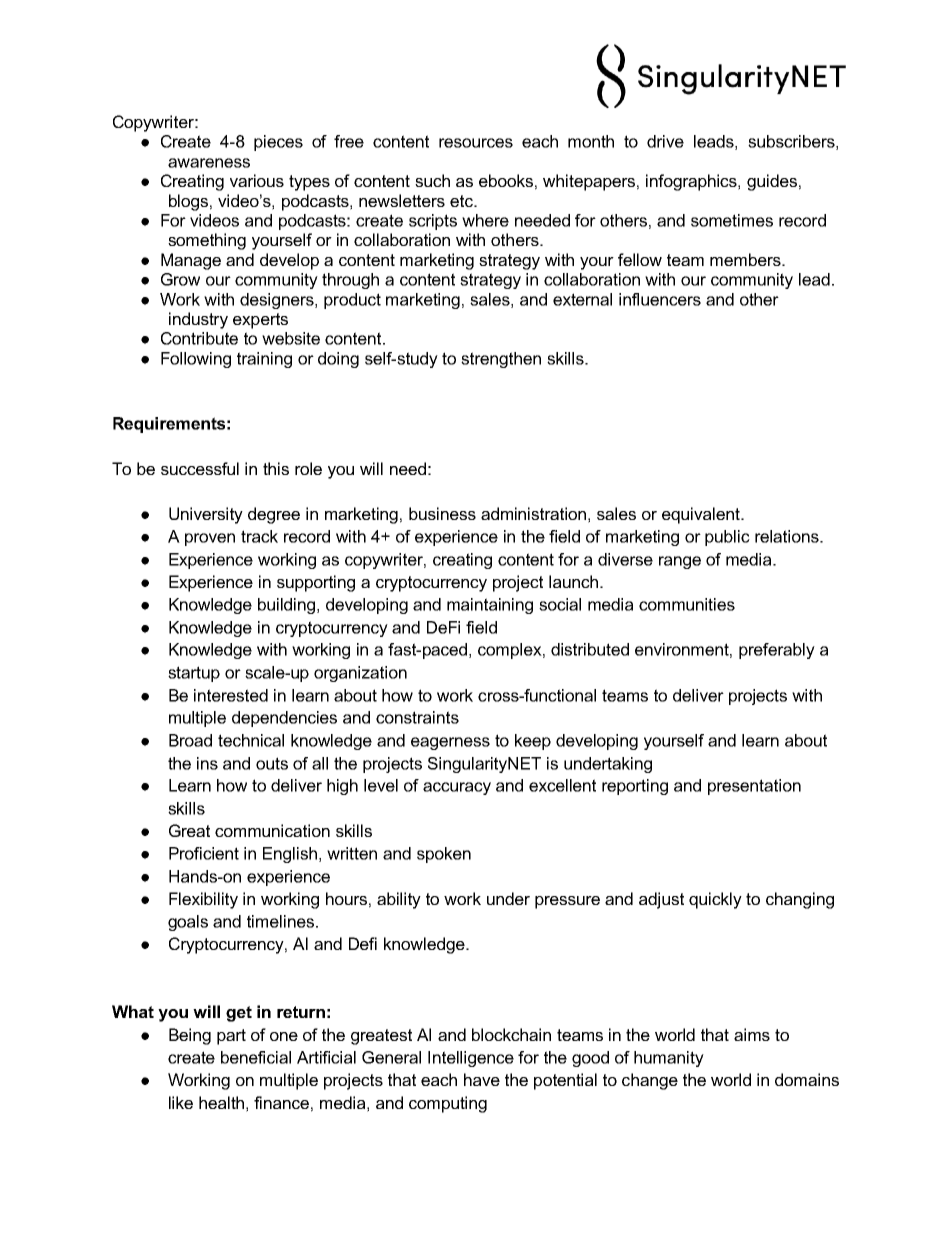  What do you see at coordinates (221, 1102) in the screenshot?
I see `health` at bounding box center [221, 1102].
